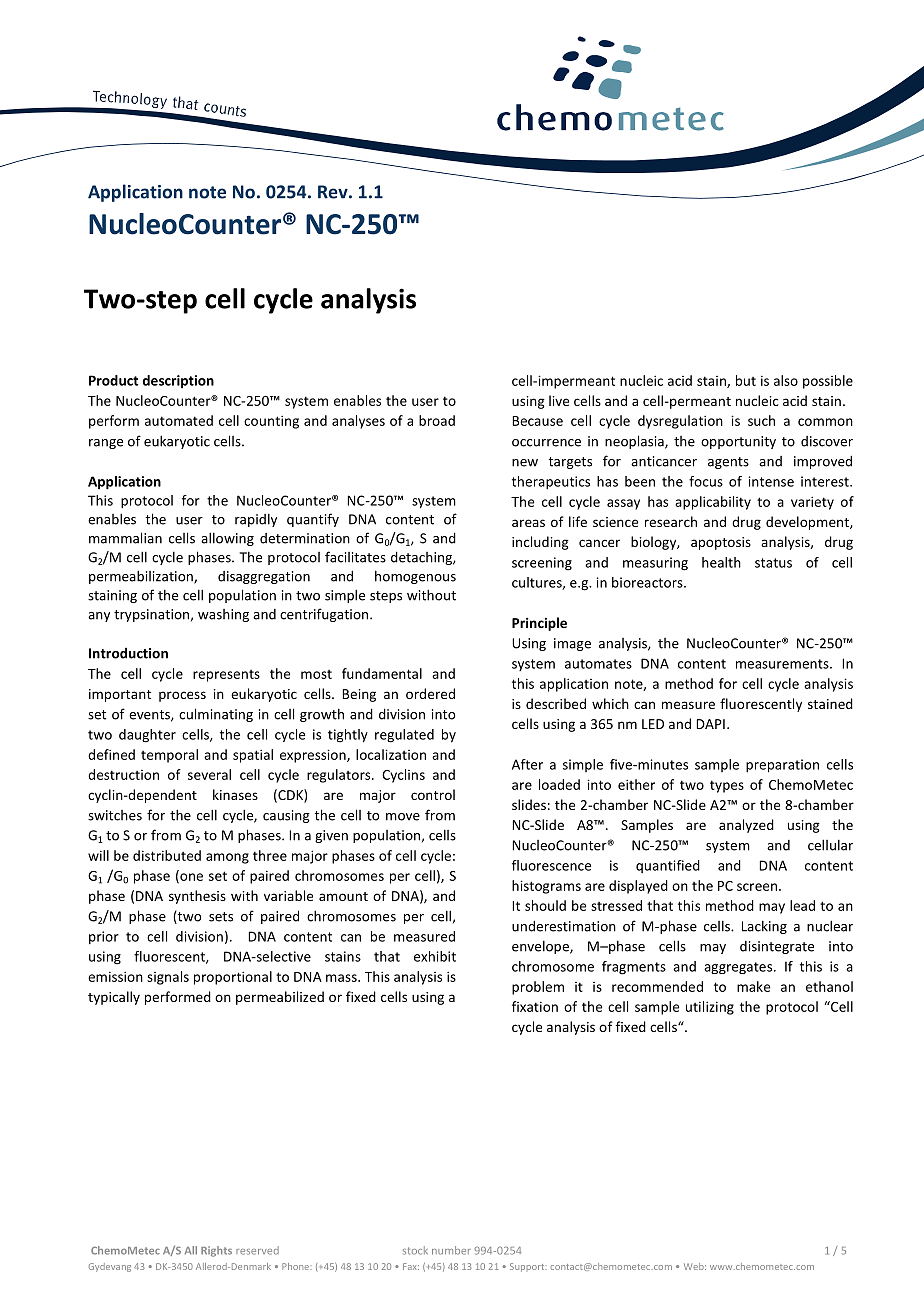  Describe the element at coordinates (746, 826) in the page. I see `analyzed` at that location.
